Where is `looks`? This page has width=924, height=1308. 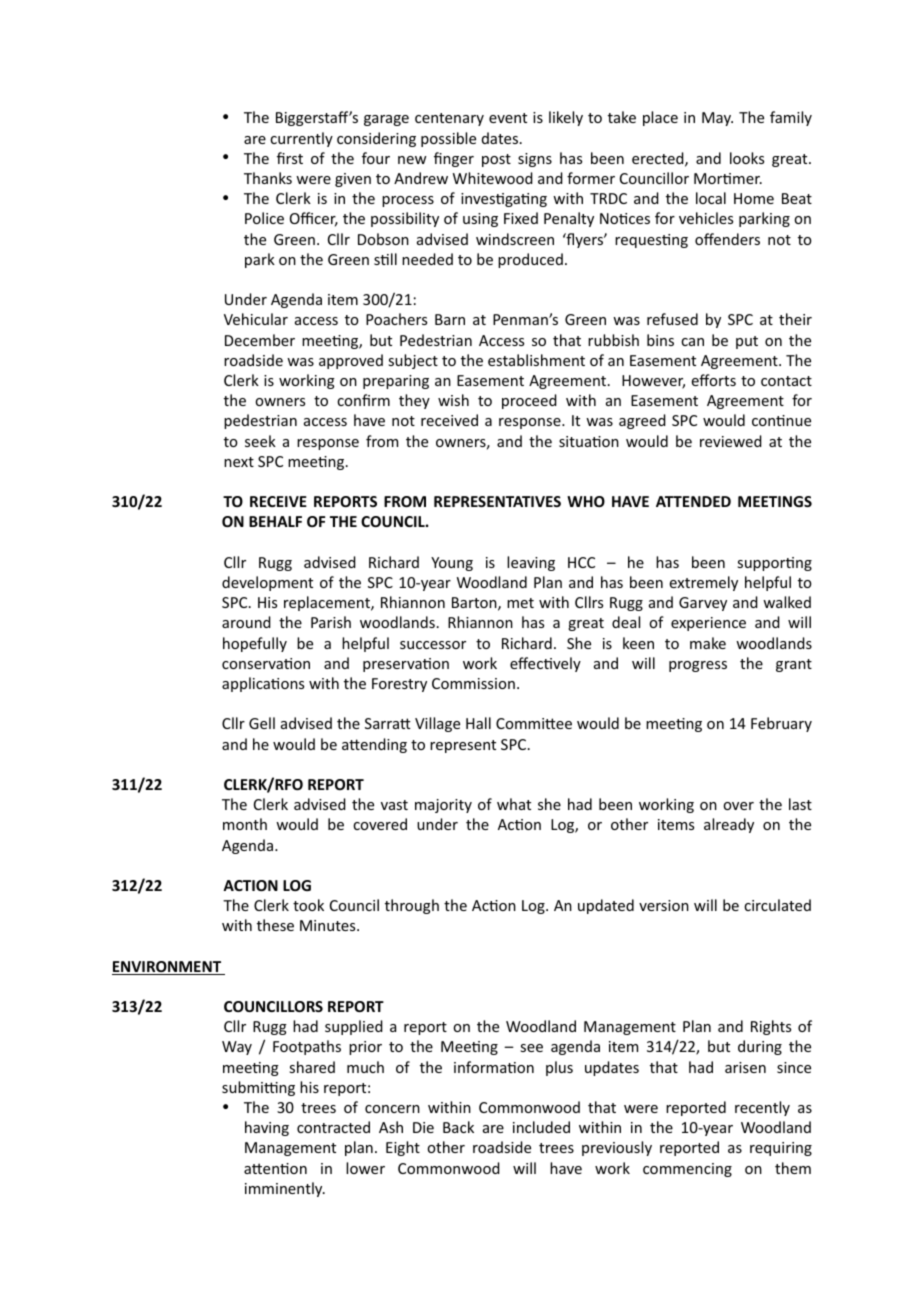 looks is located at coordinates (747, 158).
